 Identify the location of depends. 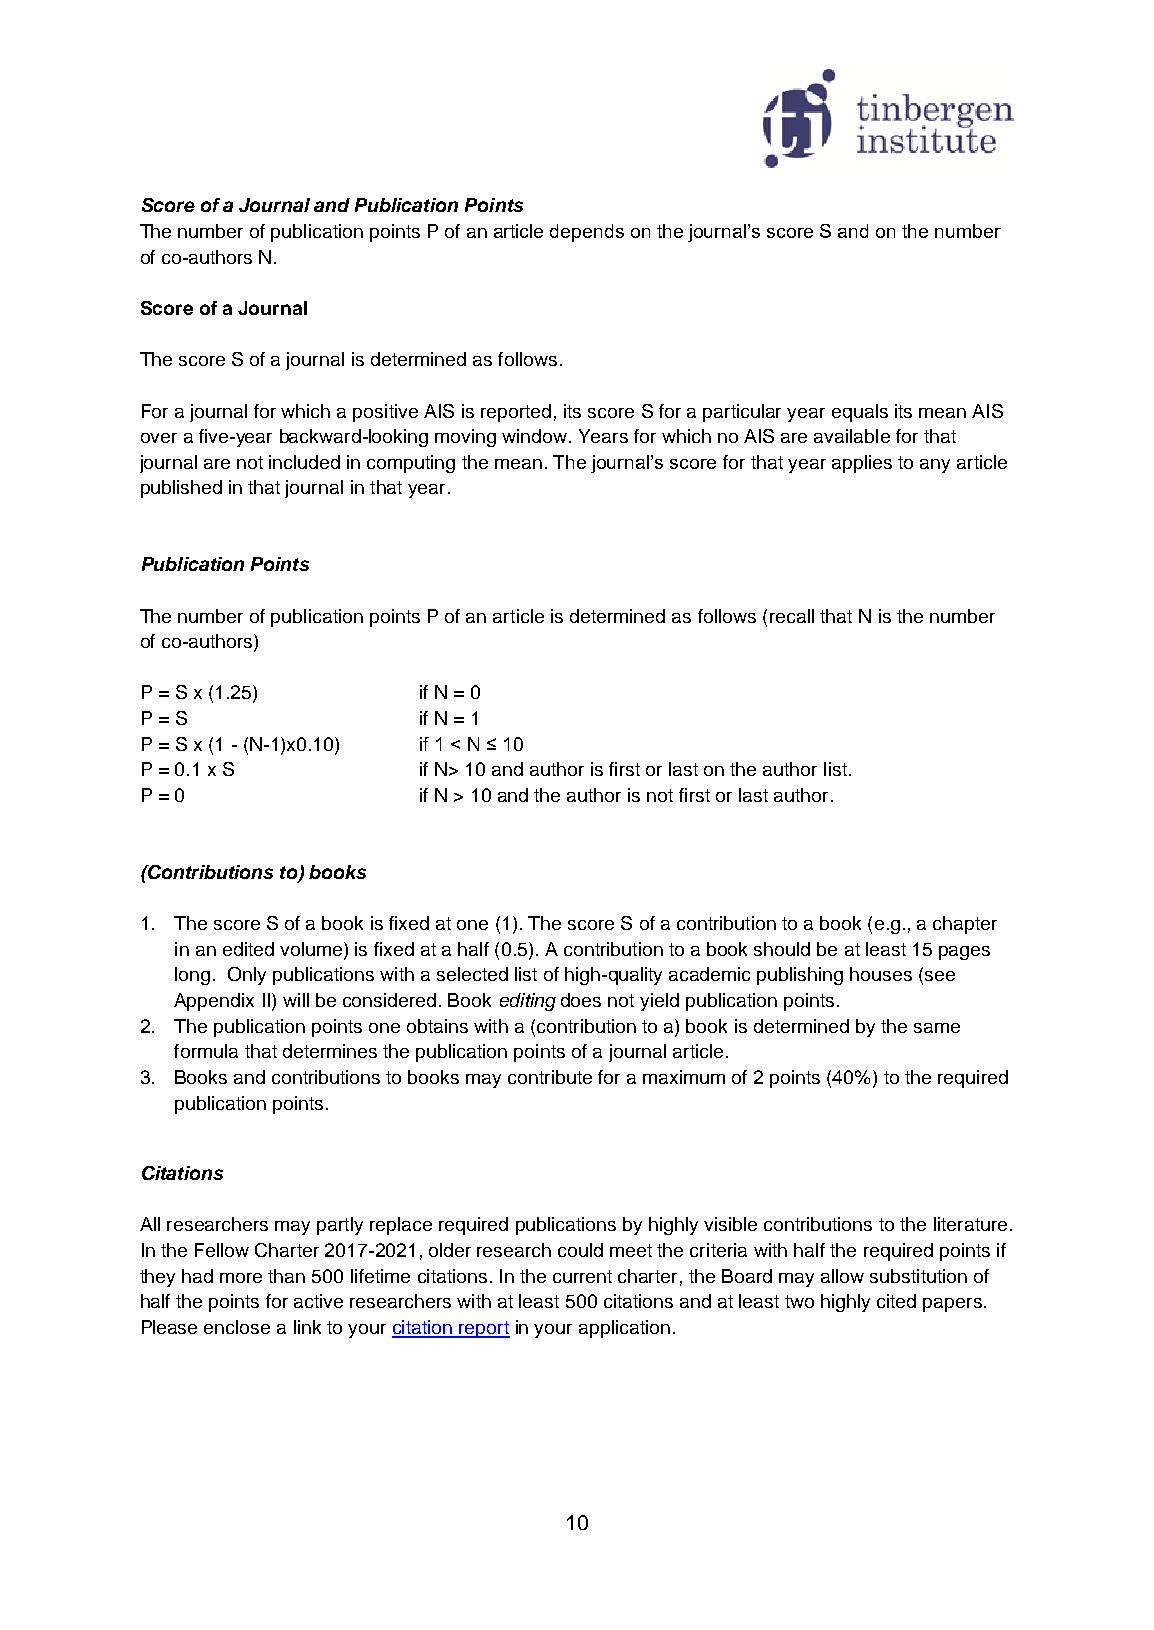
(587, 233).
